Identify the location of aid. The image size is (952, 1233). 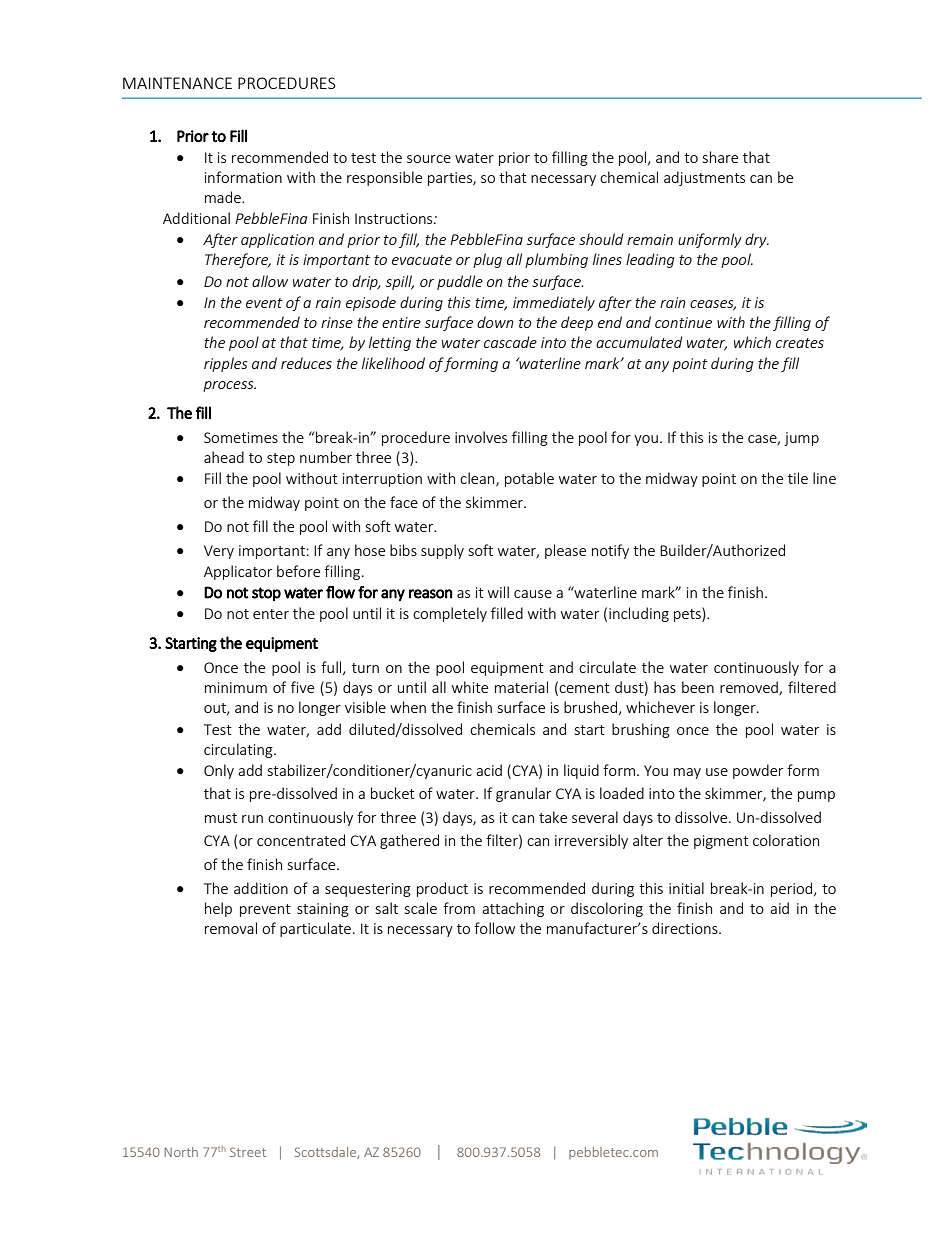
(779, 908).
